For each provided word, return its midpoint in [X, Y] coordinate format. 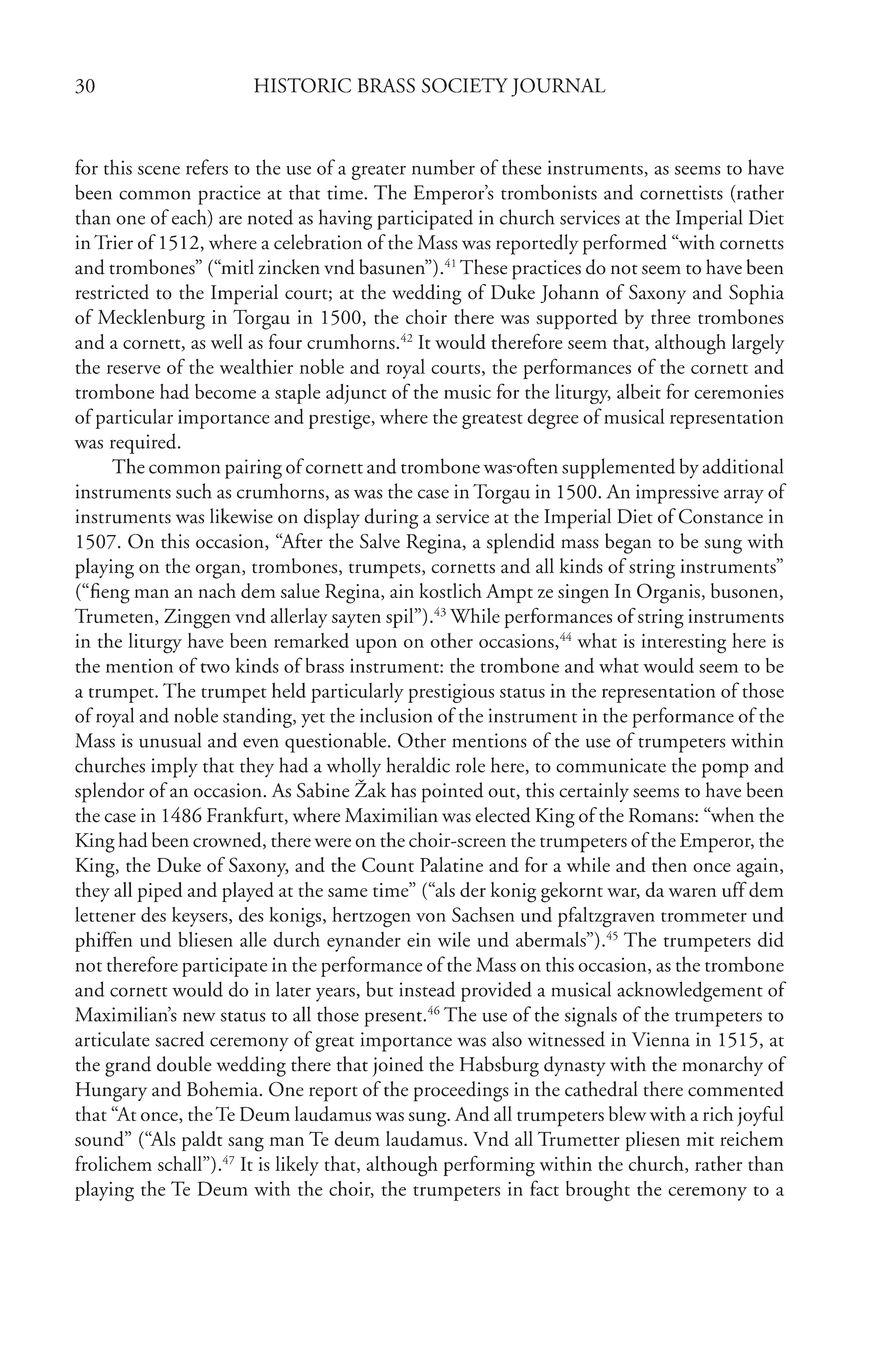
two [215, 668]
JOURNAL [558, 87]
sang [246, 1144]
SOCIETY [465, 85]
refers [207, 167]
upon [376, 646]
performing [489, 1166]
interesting [683, 644]
